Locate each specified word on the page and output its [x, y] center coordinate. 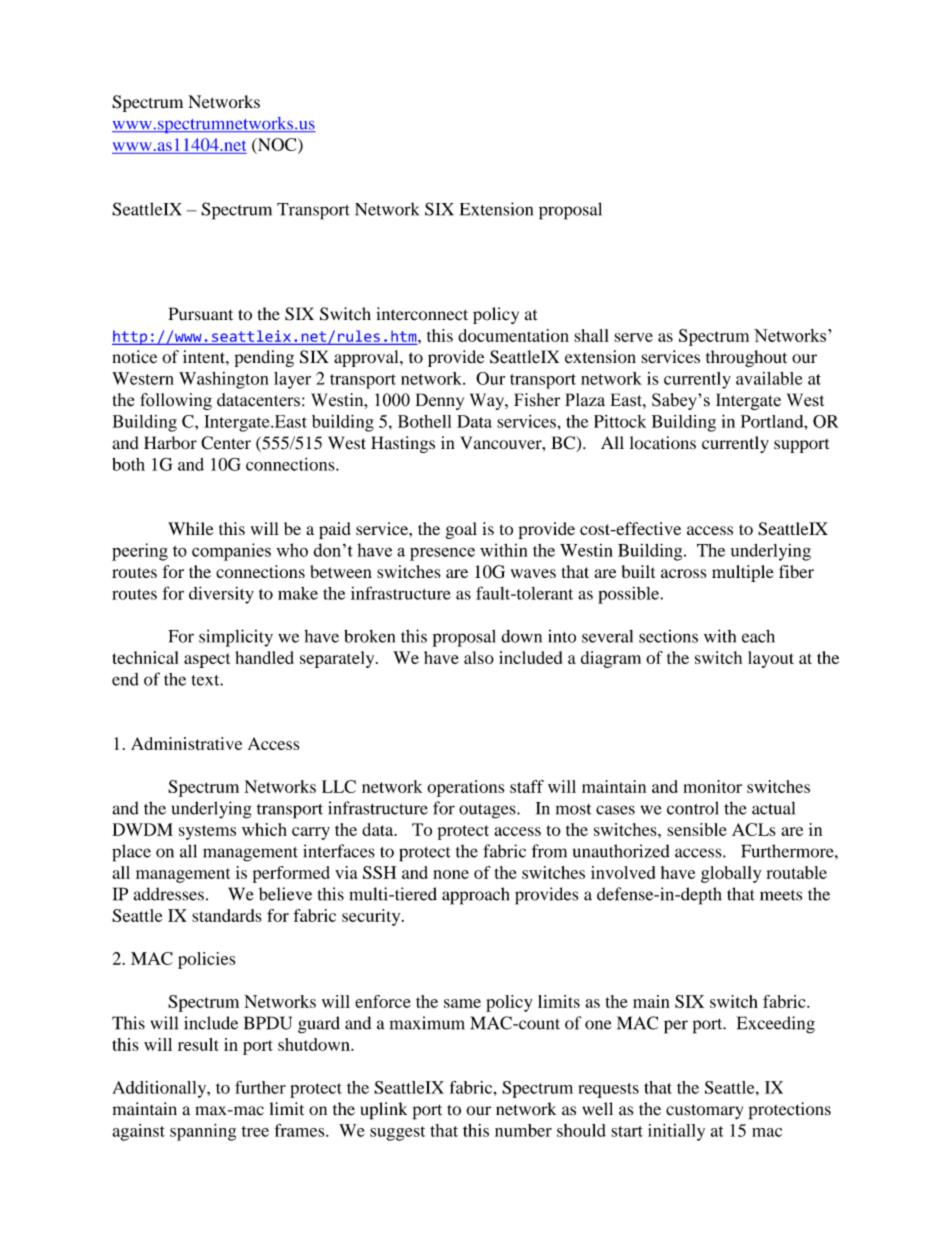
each [758, 636]
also [479, 657]
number [523, 1130]
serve [633, 337]
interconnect [422, 314]
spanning [203, 1132]
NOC [277, 146]
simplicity [236, 638]
